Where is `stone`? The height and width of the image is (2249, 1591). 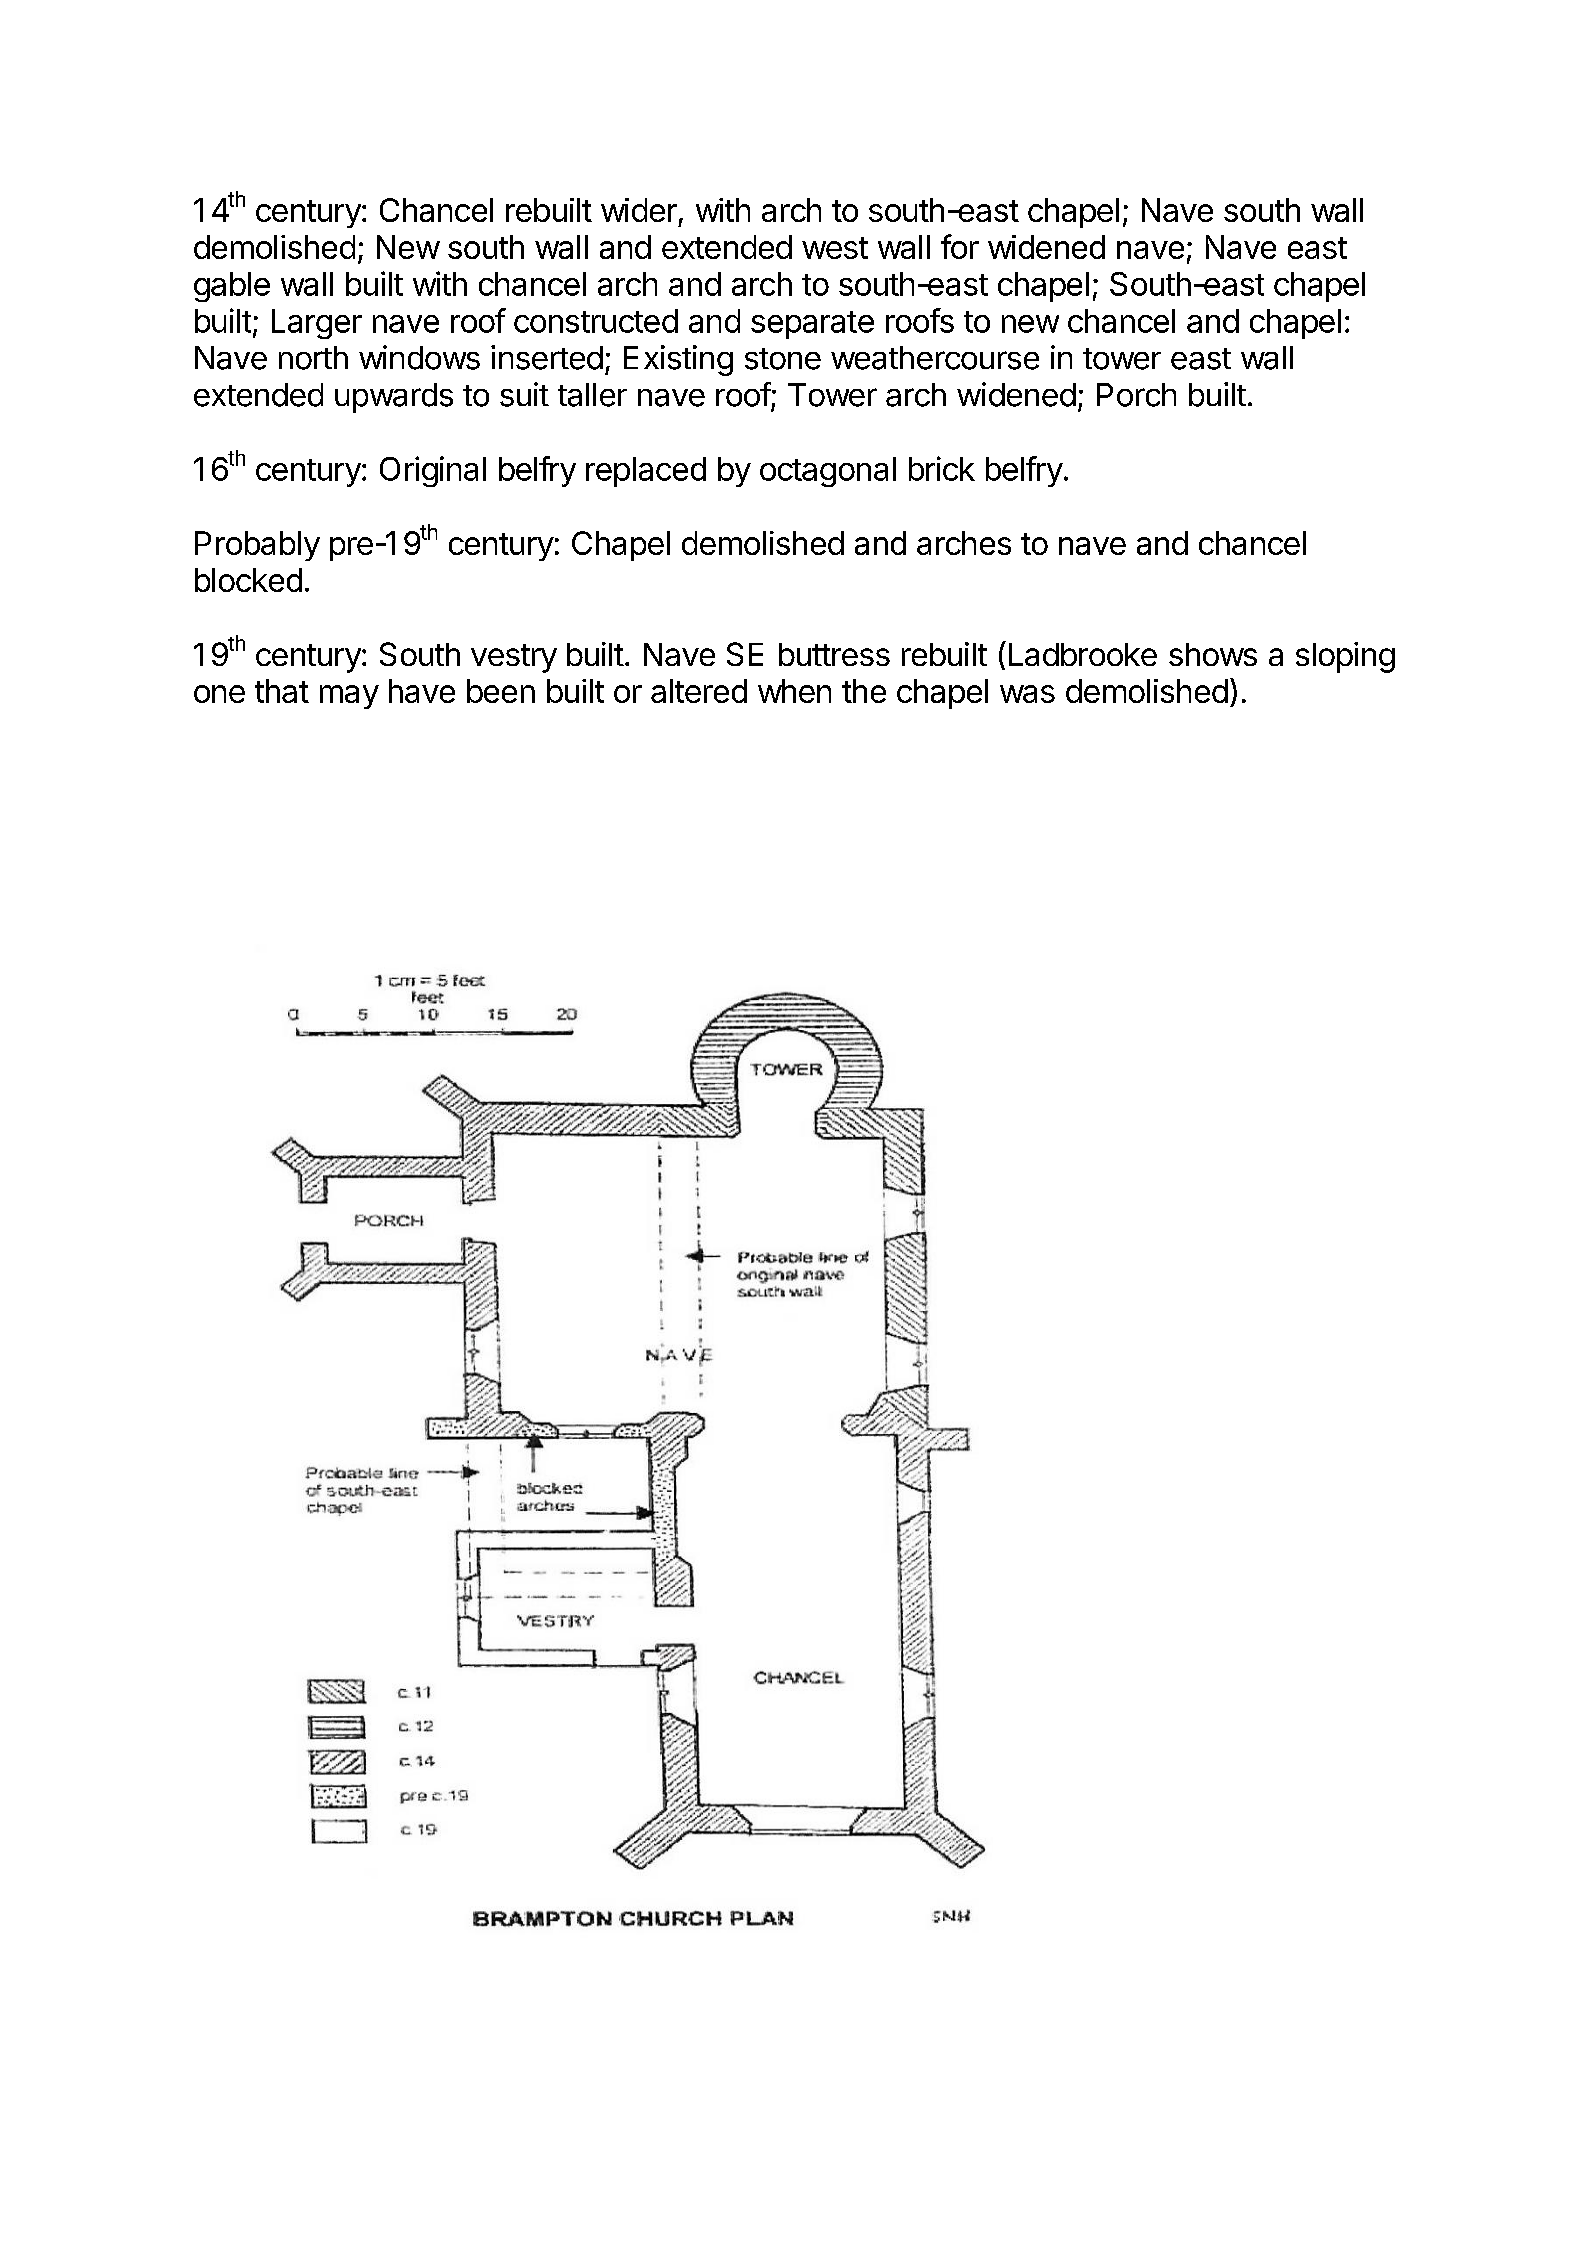
stone is located at coordinates (783, 359).
